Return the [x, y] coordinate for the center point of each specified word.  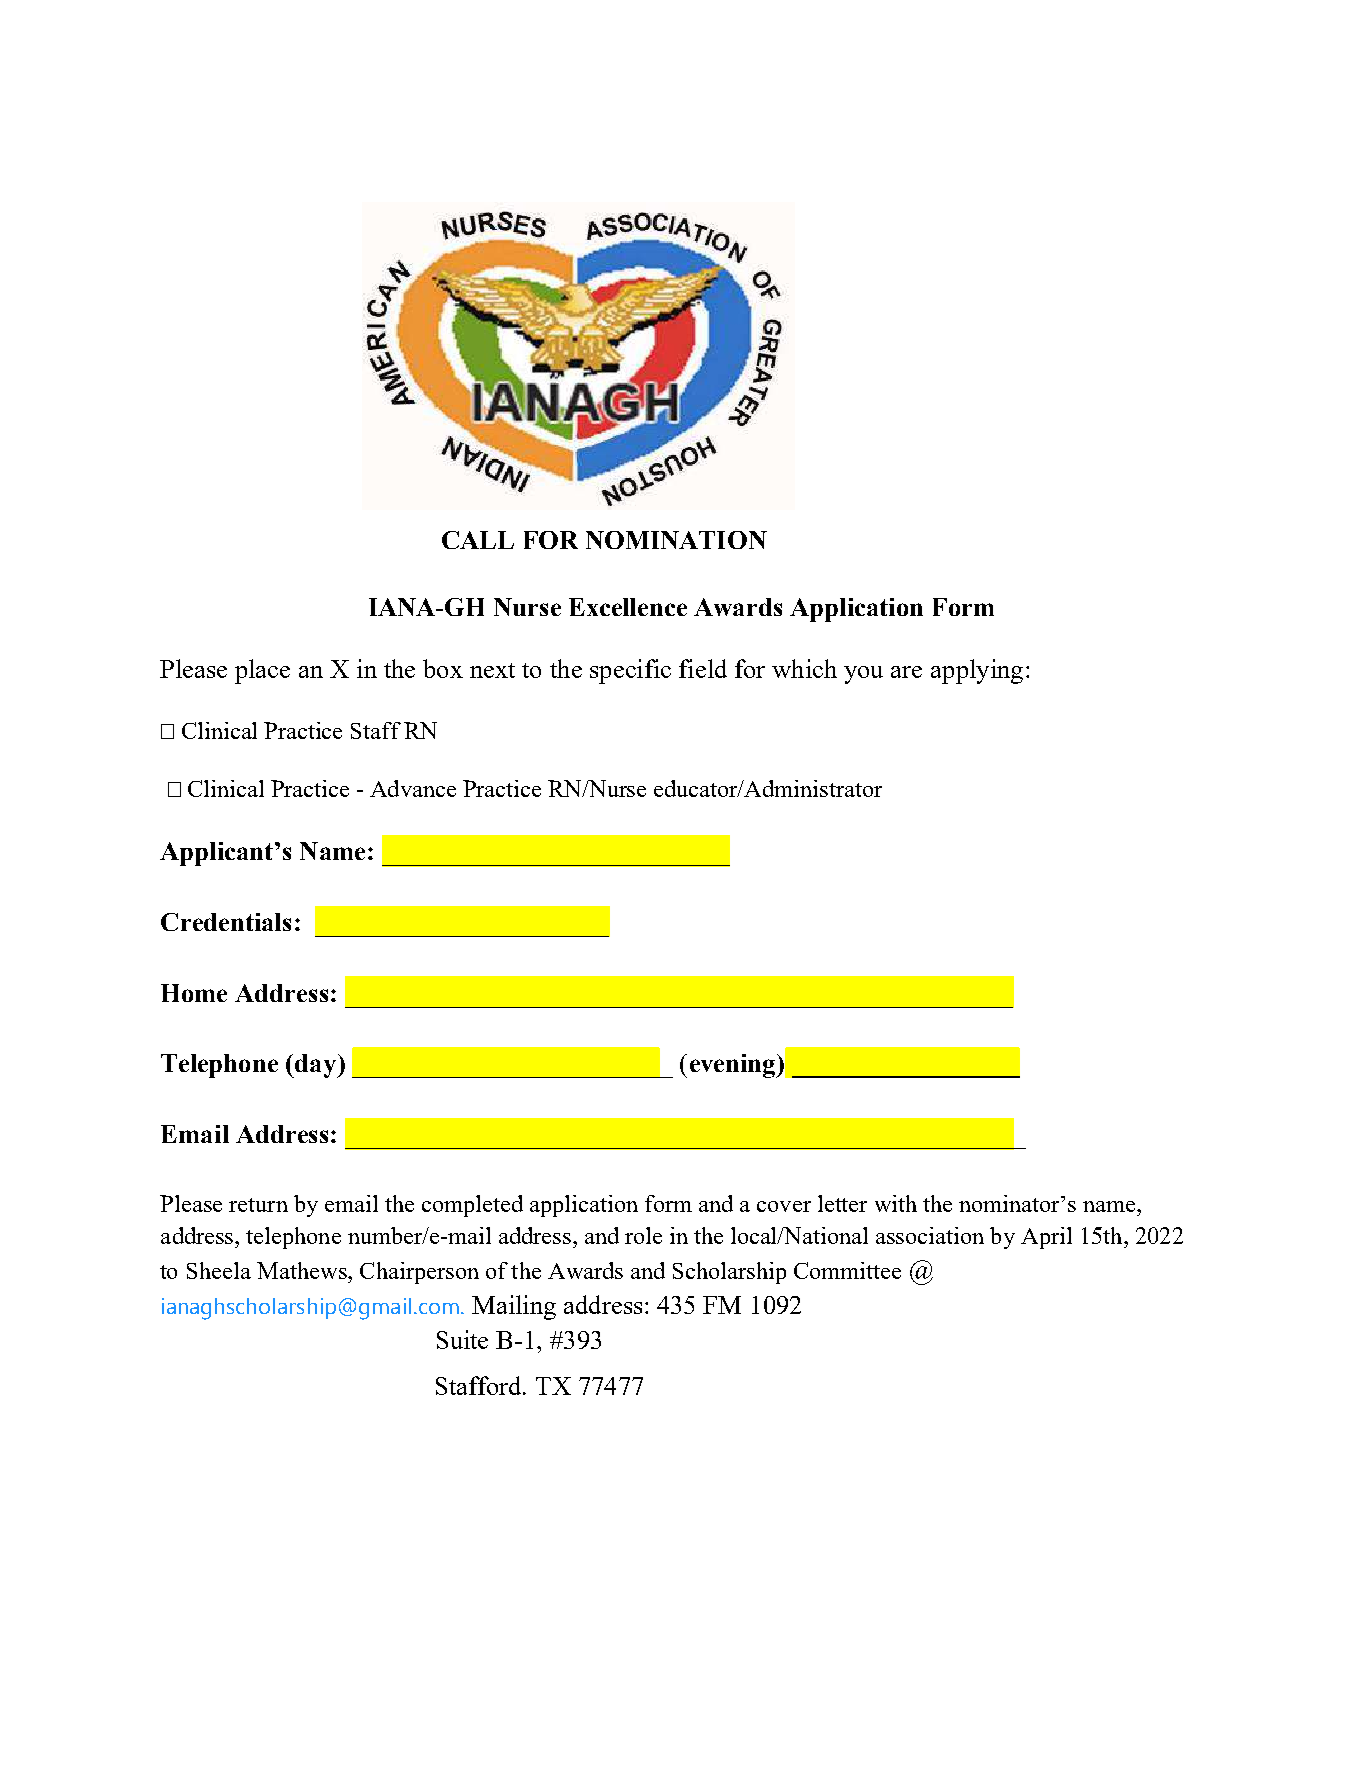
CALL [478, 540]
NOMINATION [676, 540]
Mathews [303, 1270]
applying [977, 671]
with [896, 1203]
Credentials [226, 922]
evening [734, 1066]
